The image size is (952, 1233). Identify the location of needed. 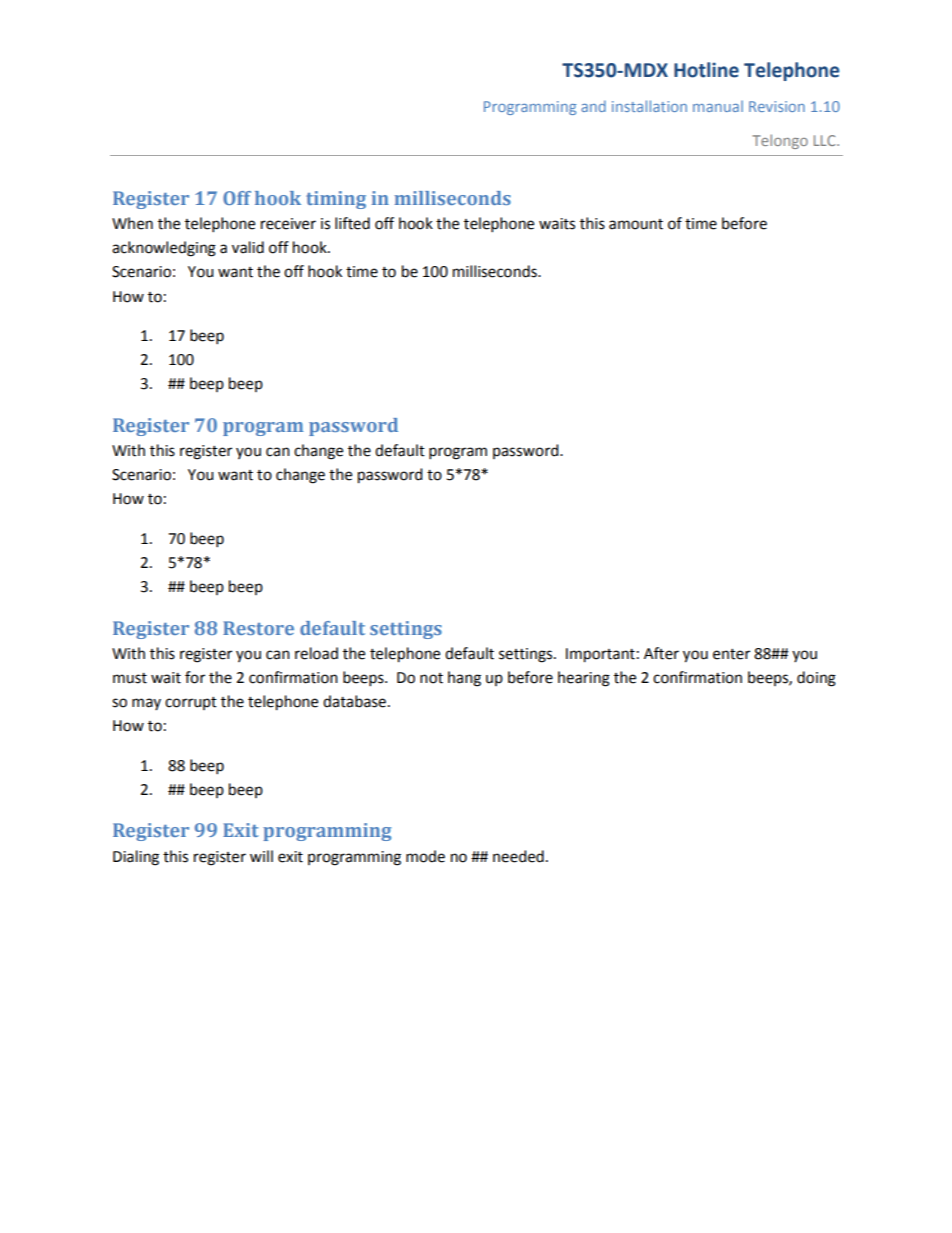
(518, 856).
